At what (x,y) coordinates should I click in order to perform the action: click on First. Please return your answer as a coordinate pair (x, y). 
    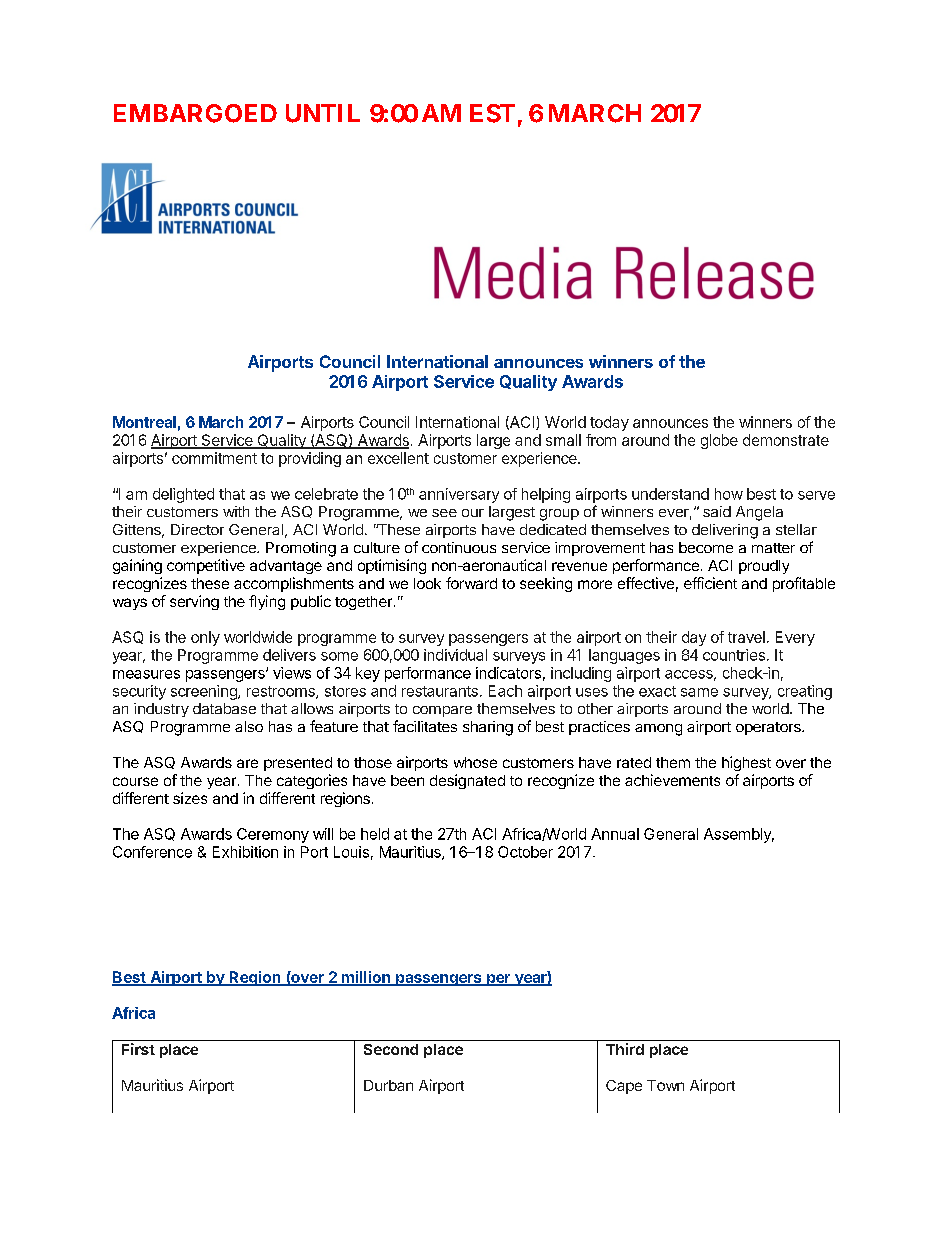
    Looking at the image, I should click on (138, 1049).
